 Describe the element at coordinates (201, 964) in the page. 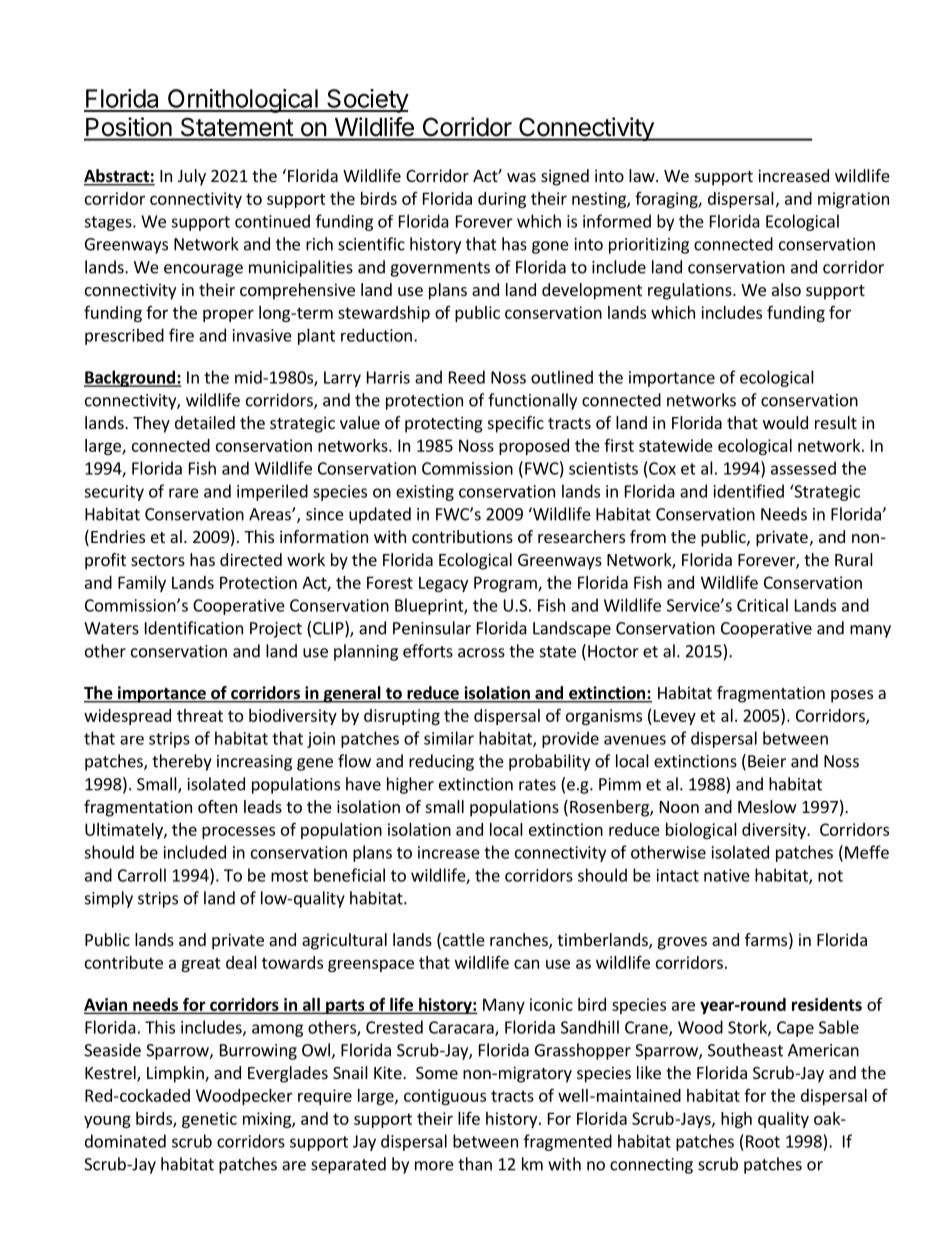

I see `great` at that location.
